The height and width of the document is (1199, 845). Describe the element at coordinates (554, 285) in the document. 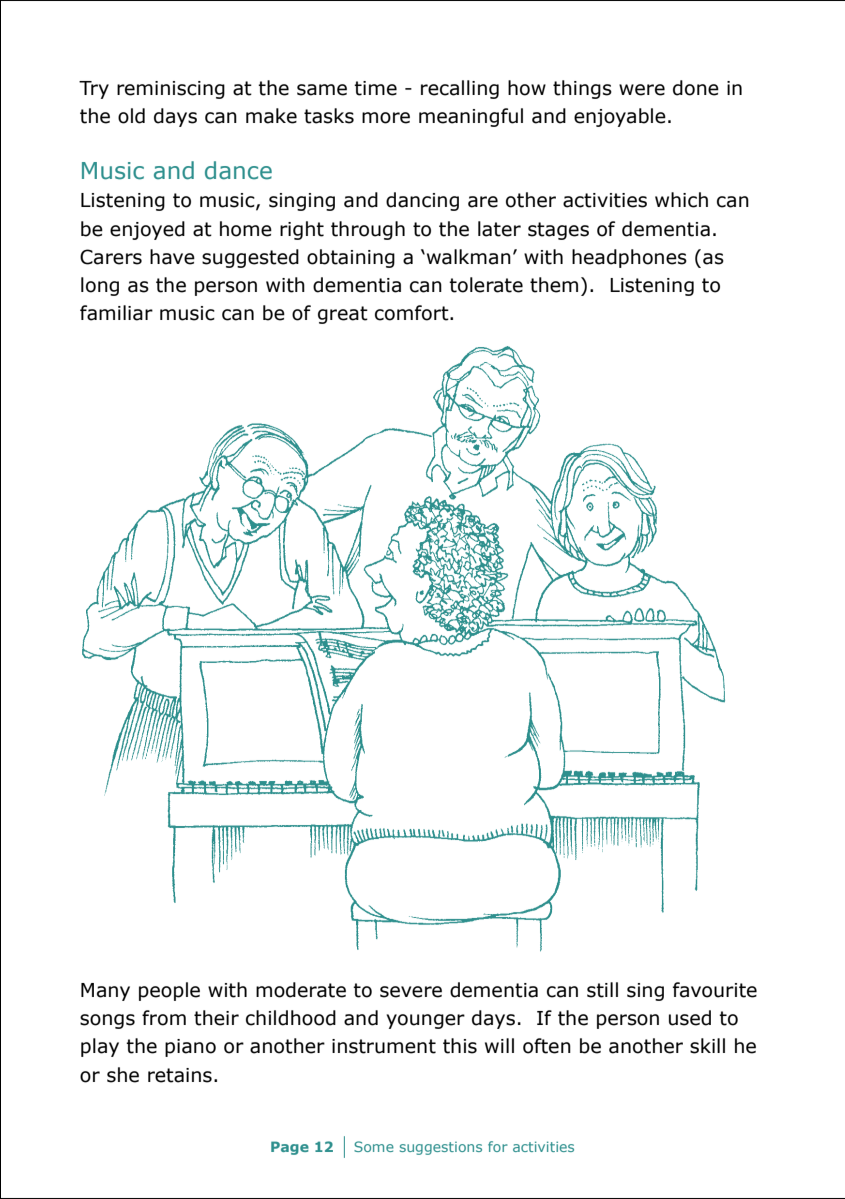

I see `them` at that location.
